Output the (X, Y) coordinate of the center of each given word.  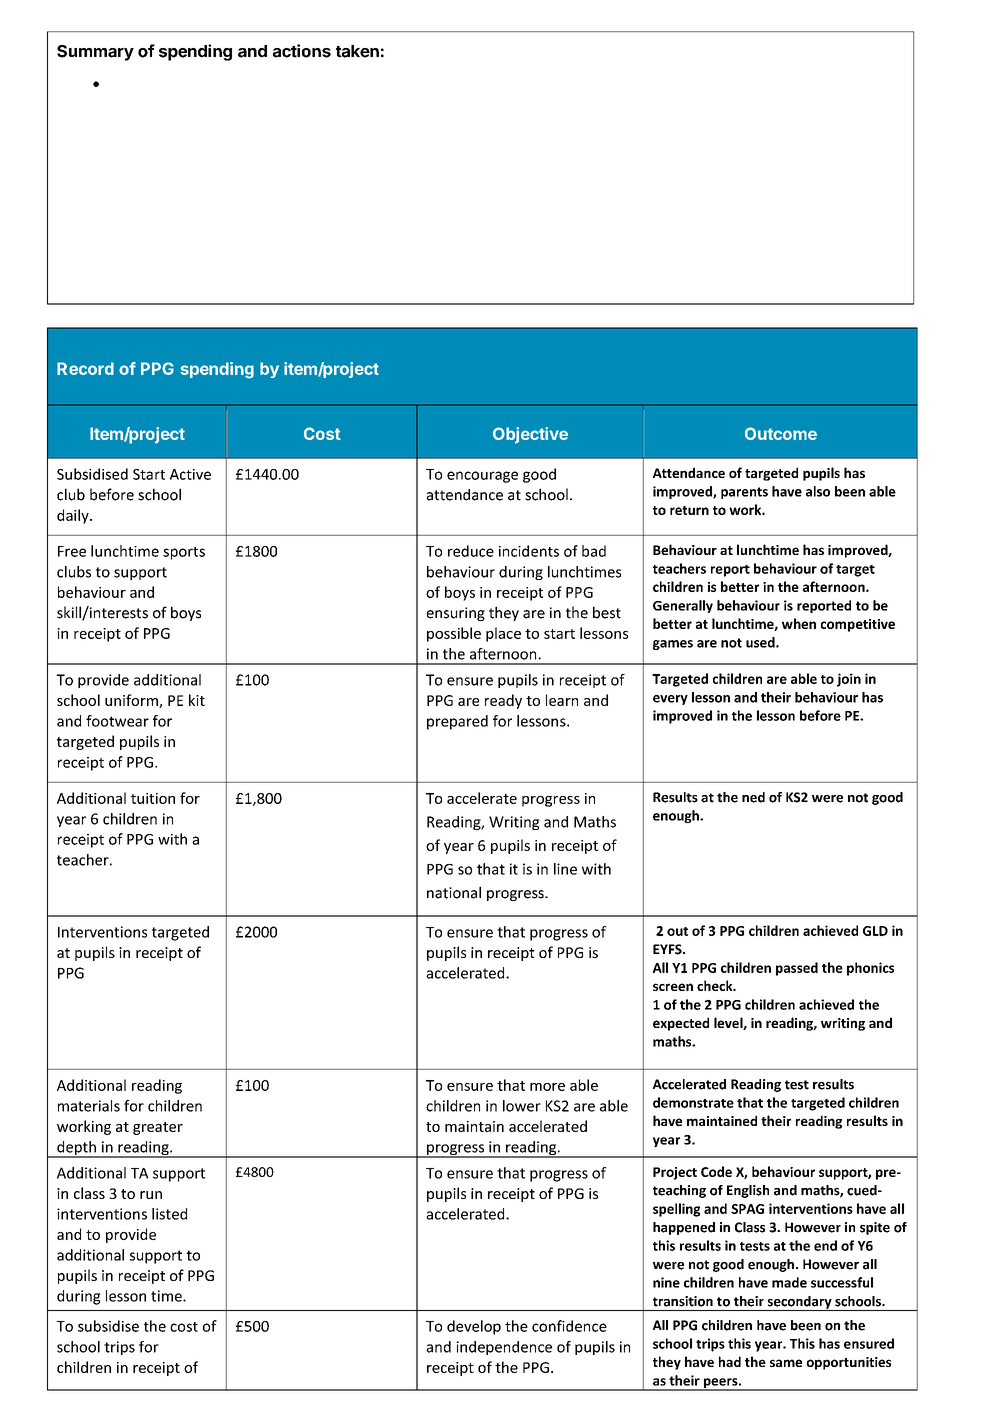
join (849, 680)
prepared (457, 722)
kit (197, 700)
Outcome (781, 433)
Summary (95, 53)
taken (357, 51)
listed (169, 1214)
